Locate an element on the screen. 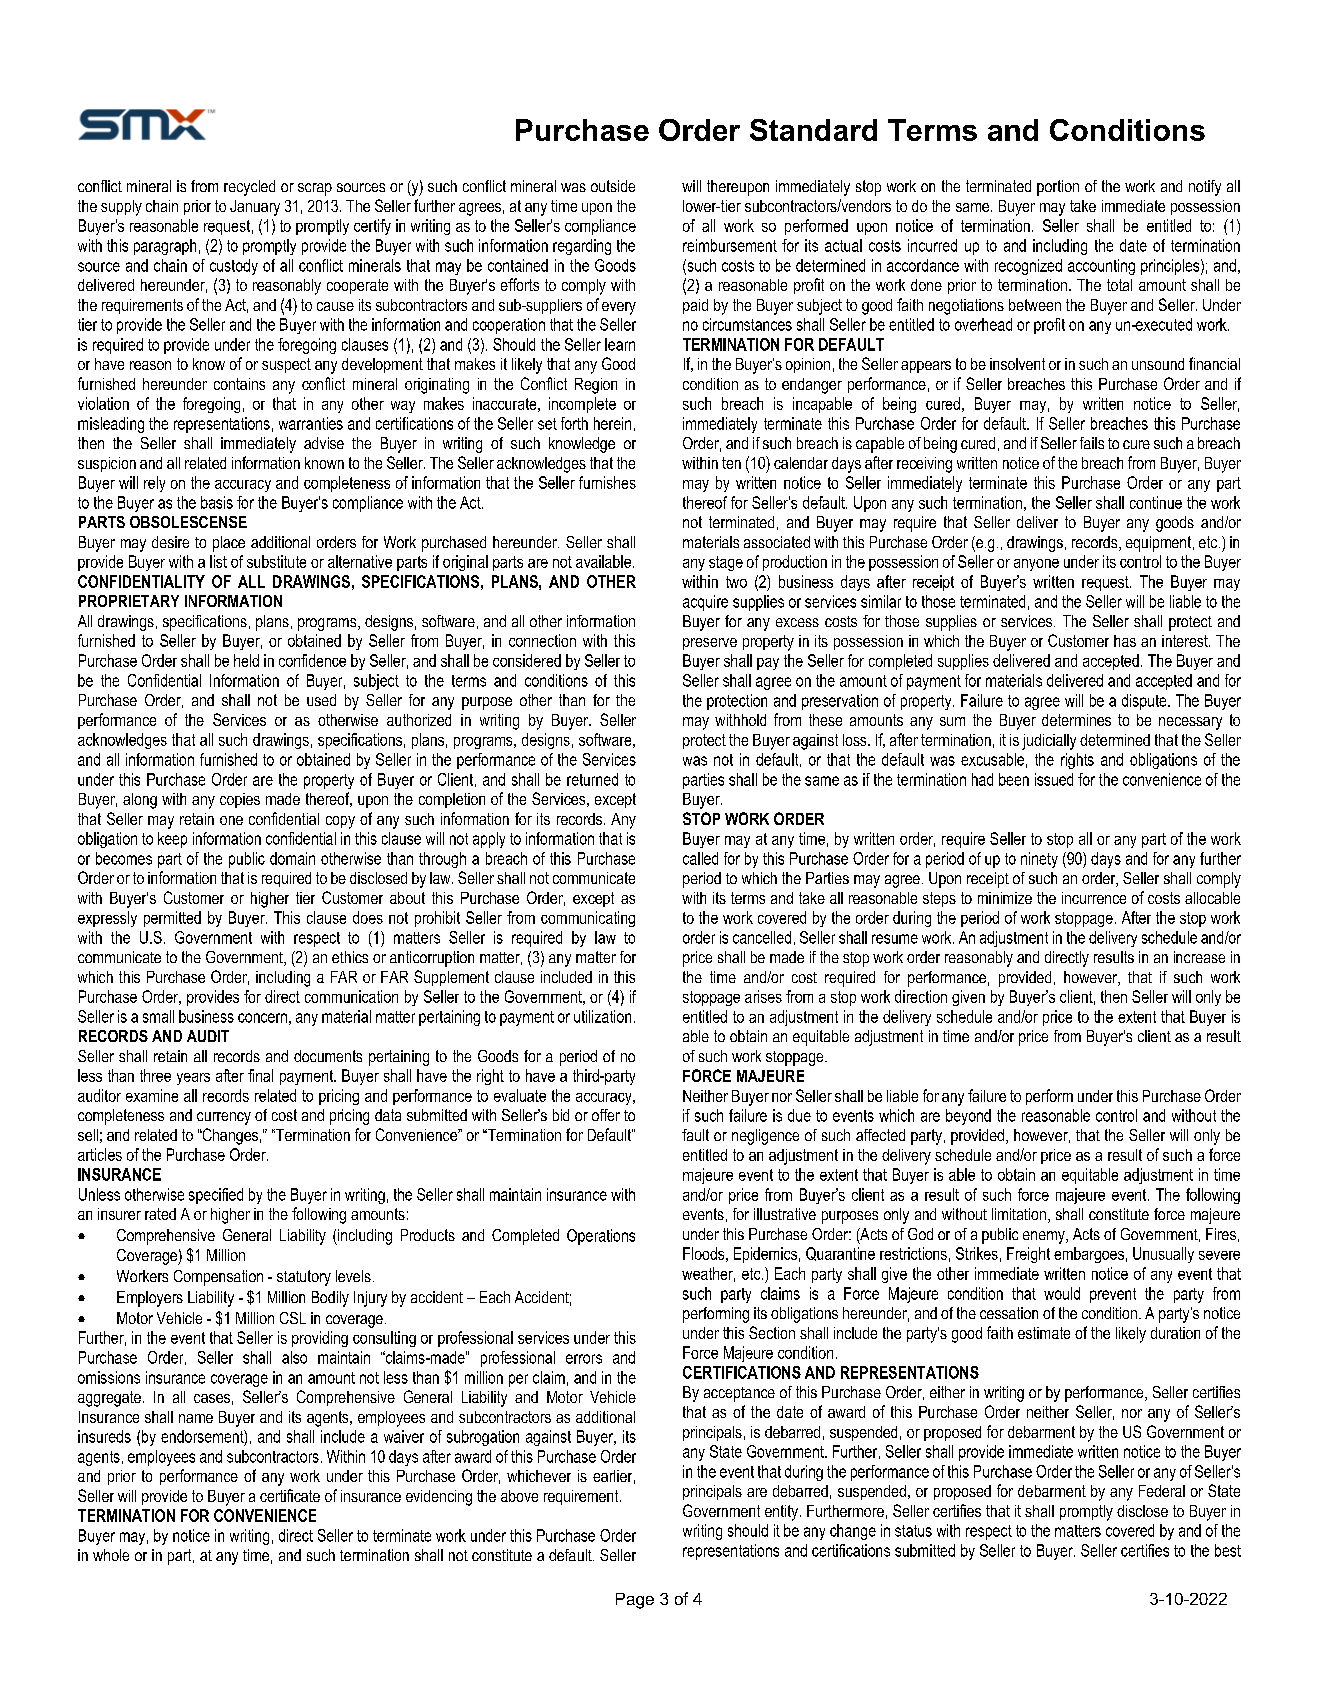 This screenshot has height=1706, width=1318. certificate is located at coordinates (290, 1495).
